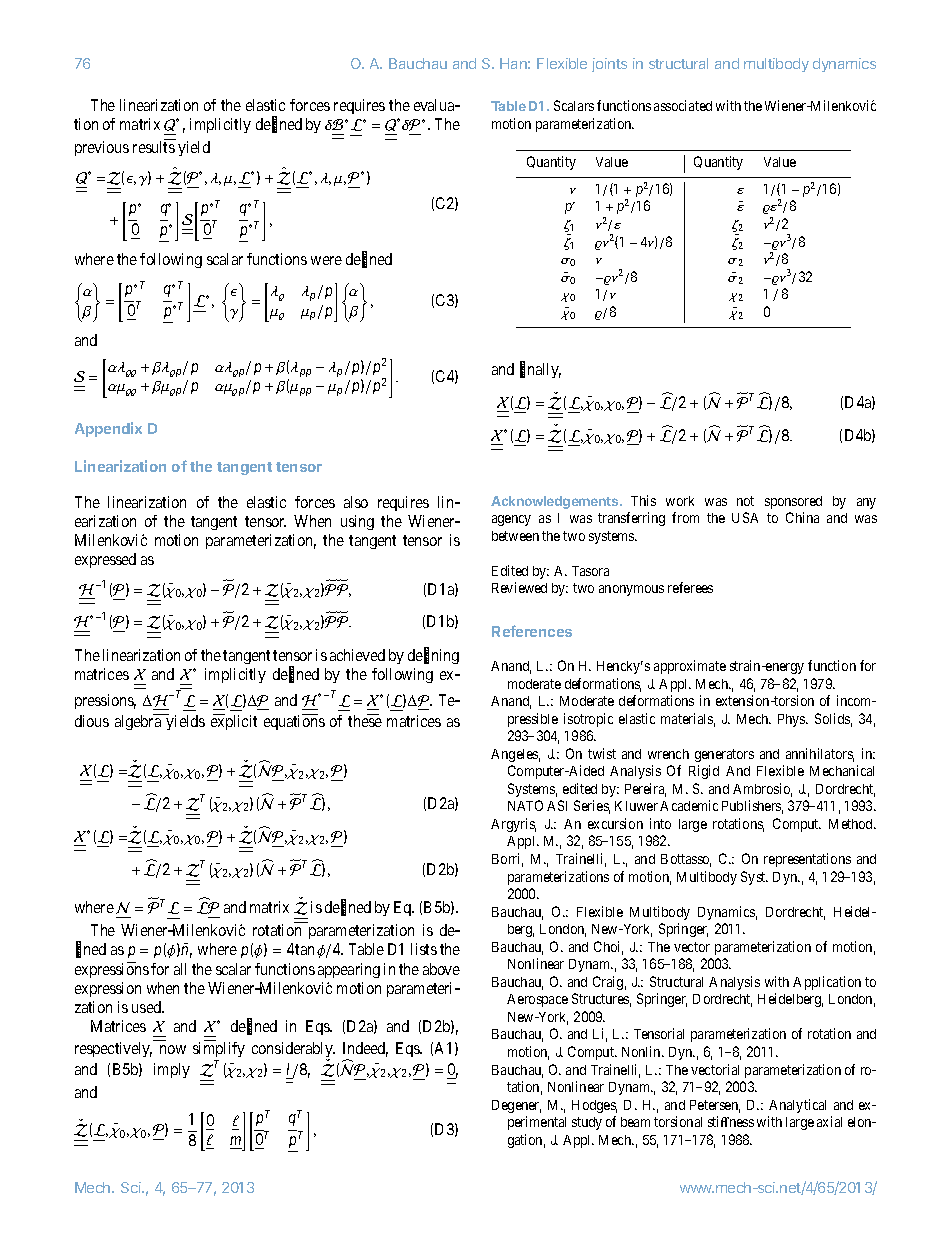  I want to click on Hodges, so click(594, 1106).
